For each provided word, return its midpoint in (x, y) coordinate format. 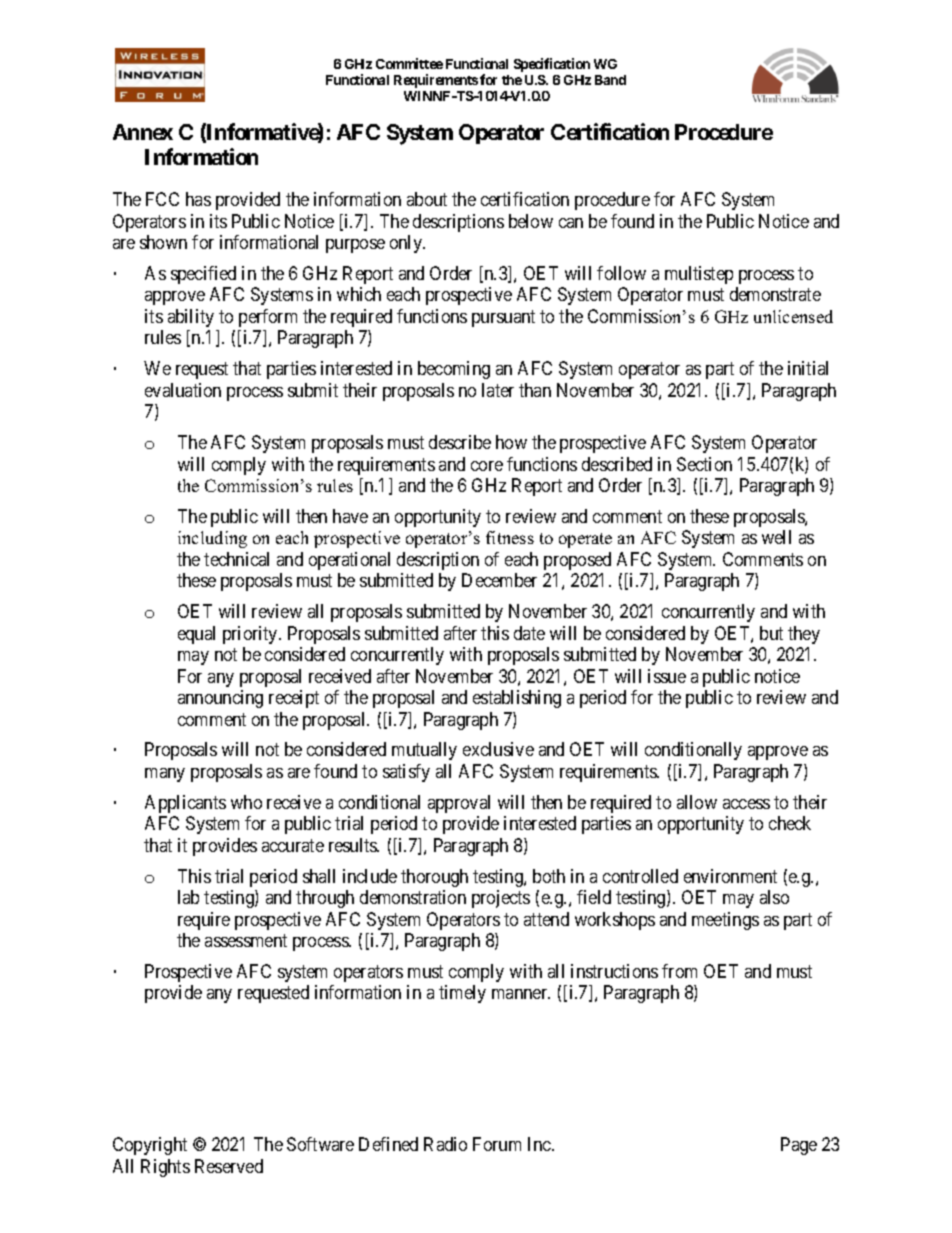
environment (730, 876)
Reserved (229, 1166)
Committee (409, 63)
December (499, 580)
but (771, 633)
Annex (143, 132)
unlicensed (793, 316)
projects (501, 899)
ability (191, 318)
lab (188, 897)
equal (196, 635)
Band (610, 80)
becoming (454, 370)
